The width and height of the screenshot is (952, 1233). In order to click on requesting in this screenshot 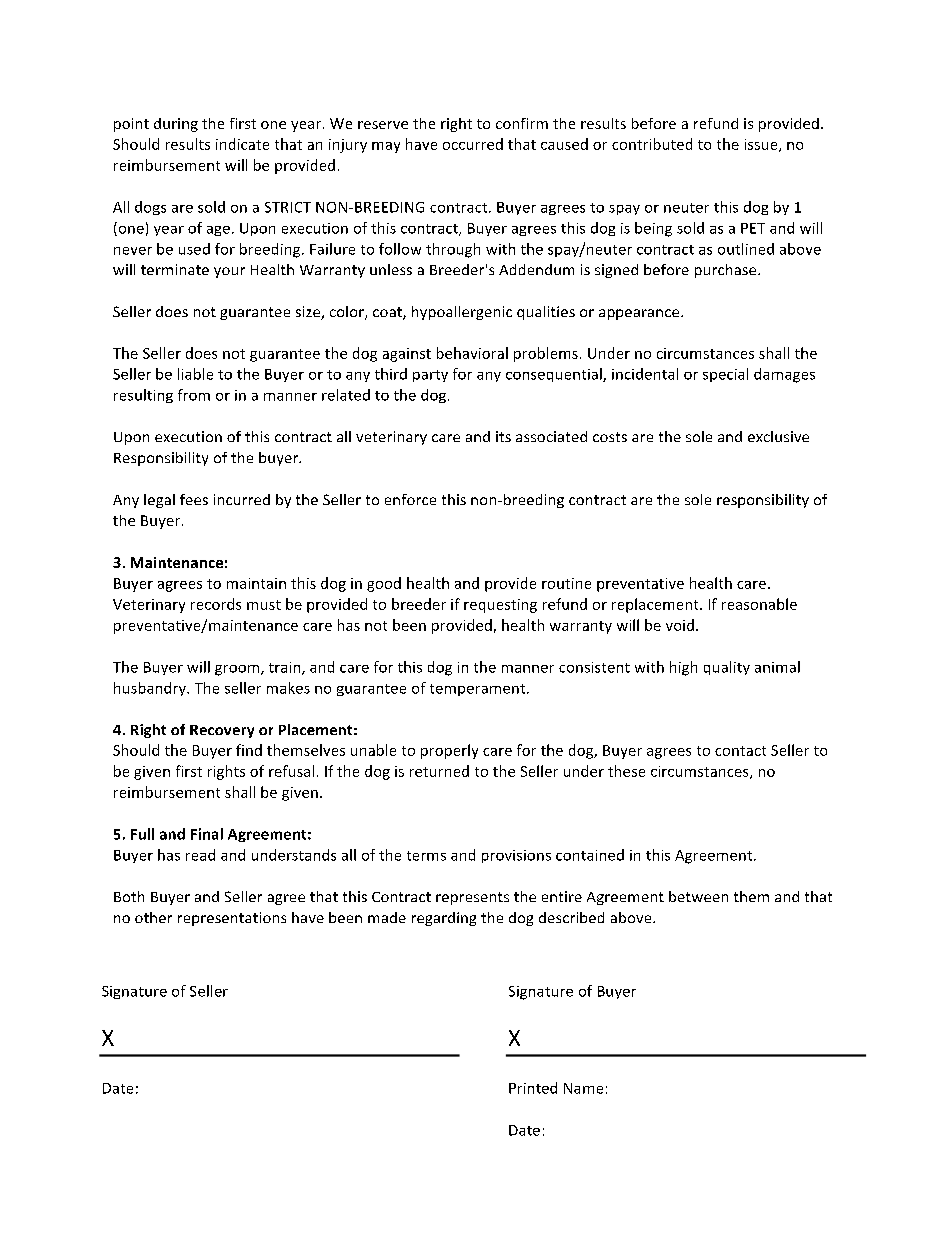, I will do `click(500, 606)`.
